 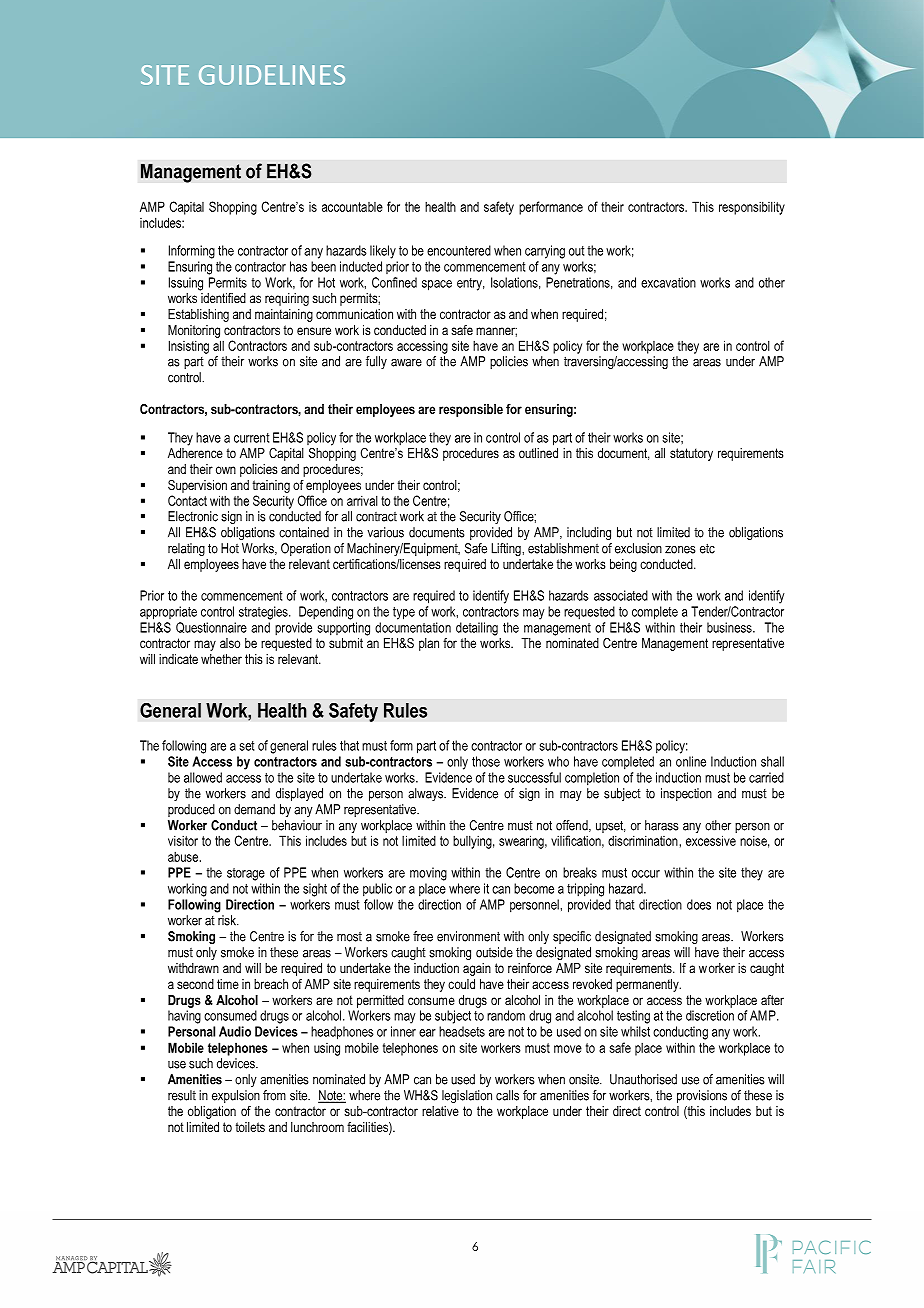 I want to click on GUIDELINES, so click(x=272, y=75).
